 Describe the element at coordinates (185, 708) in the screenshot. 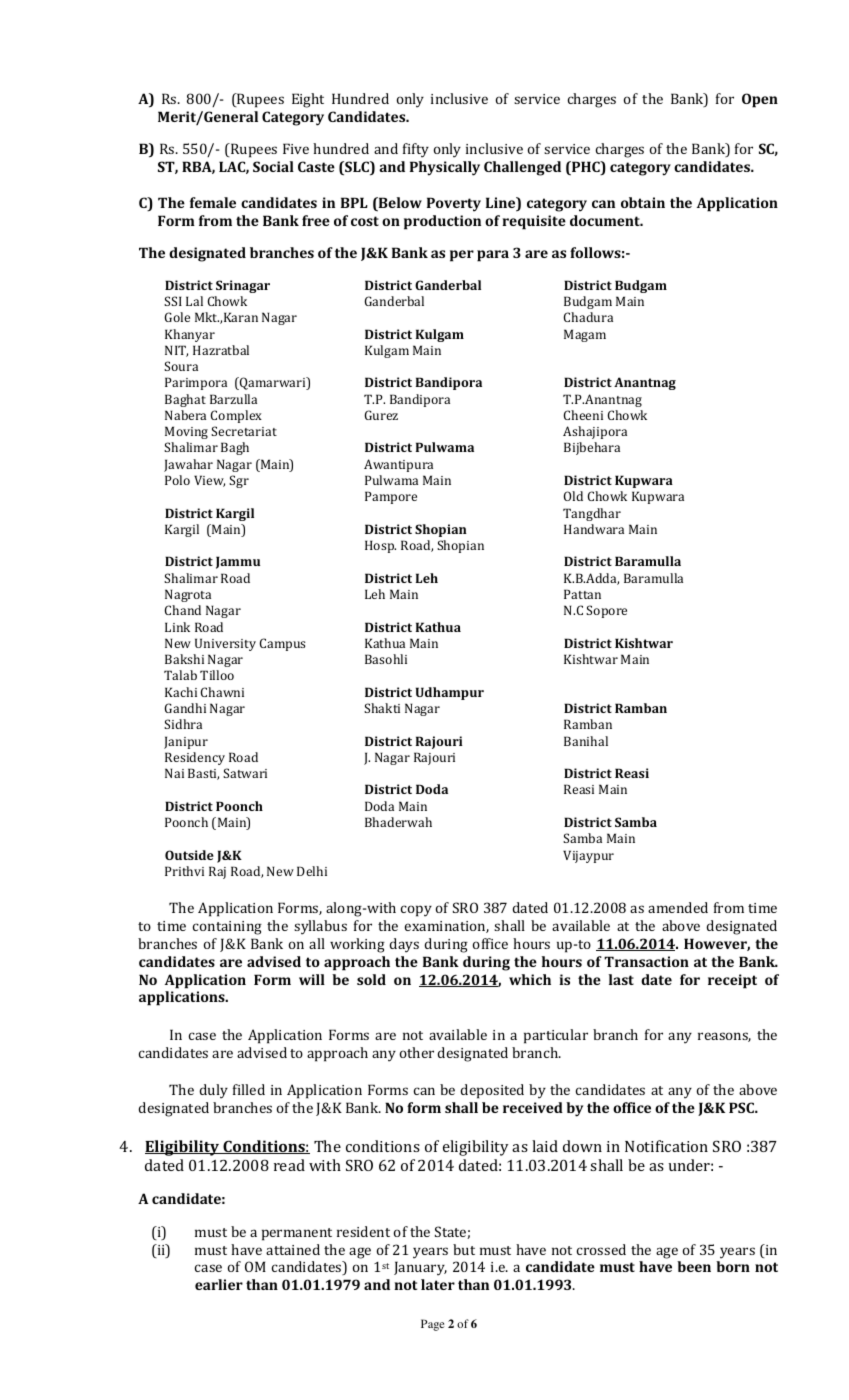

I see `Gandhi` at that location.
